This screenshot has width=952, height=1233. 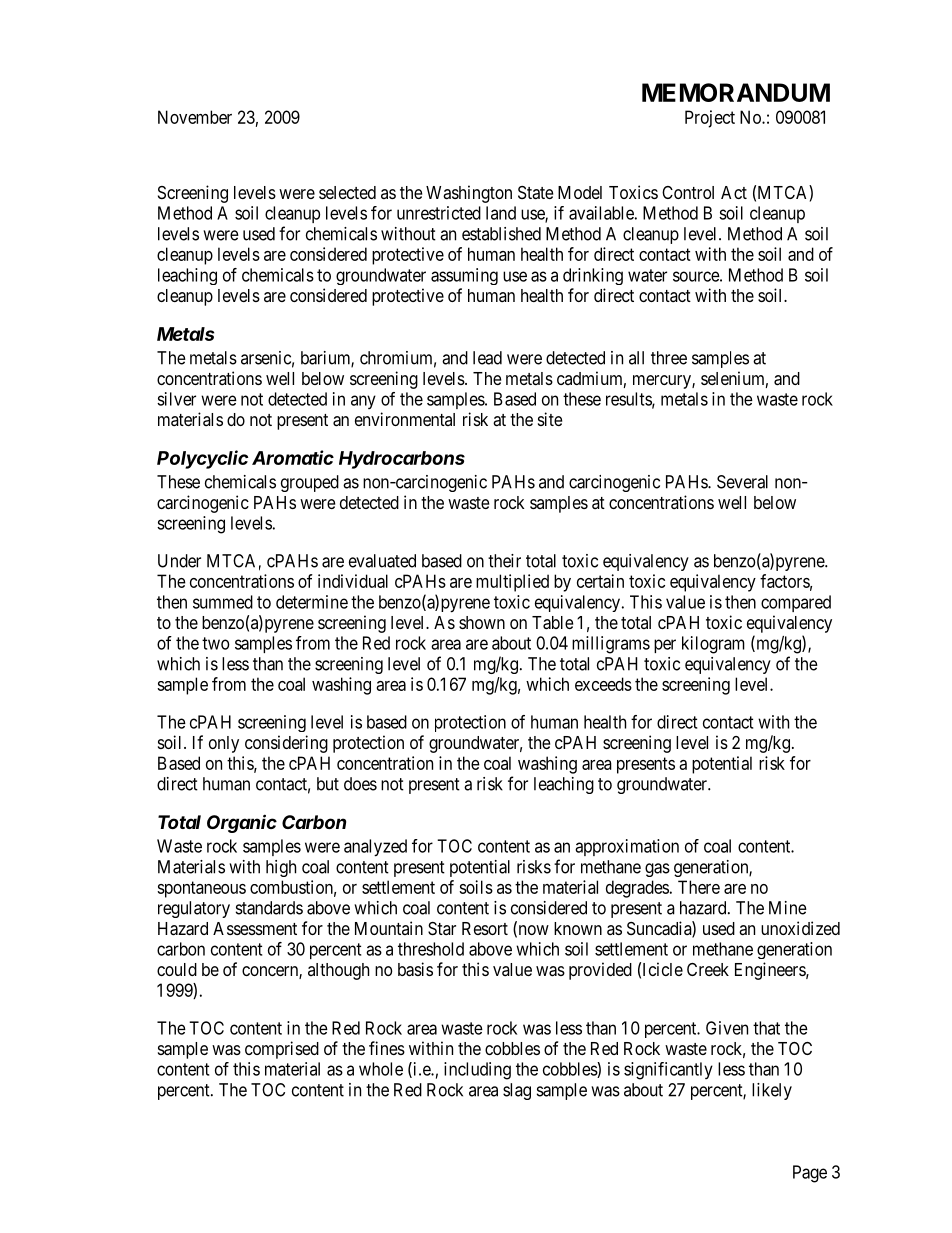 I want to click on kilogram, so click(x=713, y=645).
